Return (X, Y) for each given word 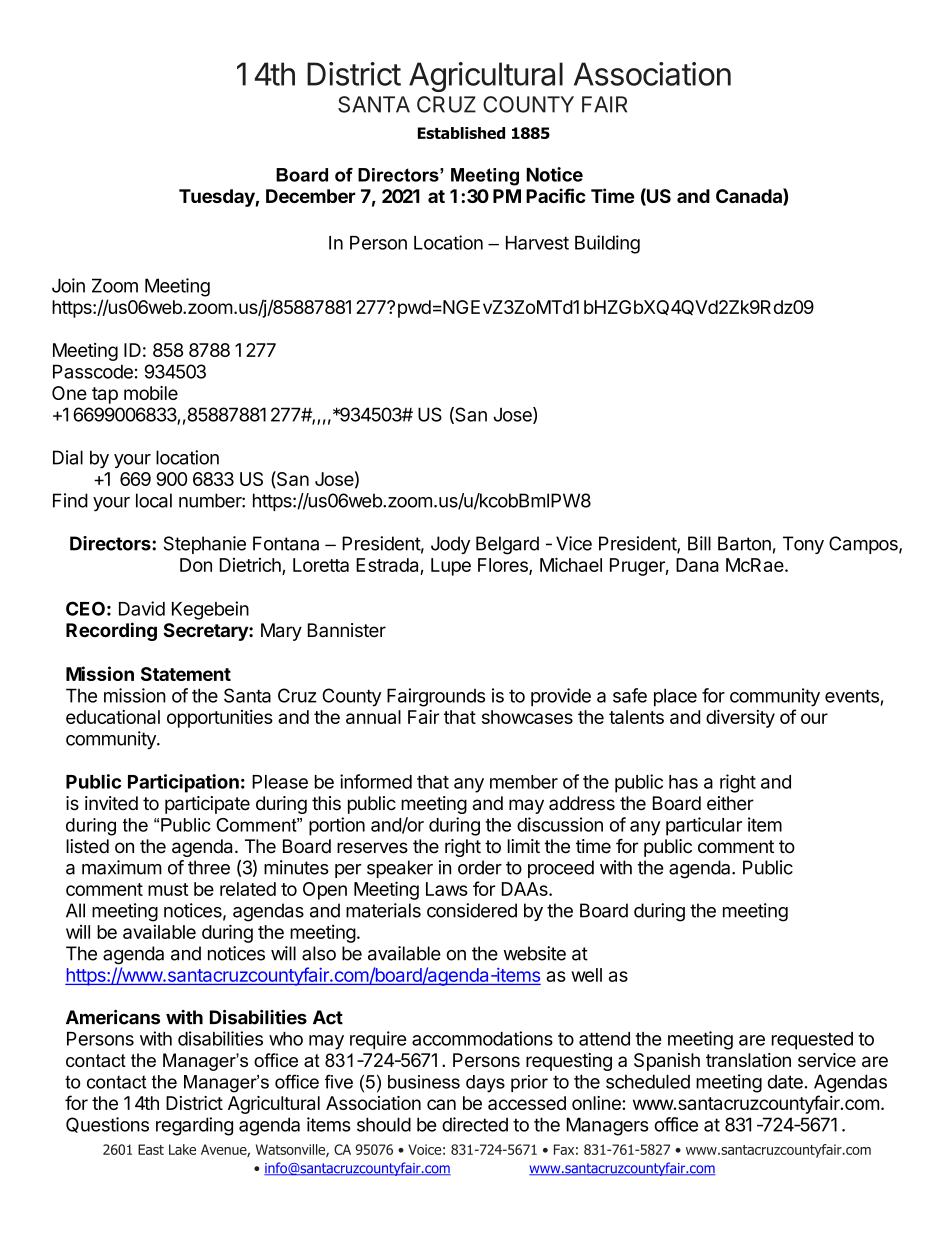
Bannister (347, 630)
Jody (450, 545)
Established (461, 133)
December (311, 196)
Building (607, 244)
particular (704, 826)
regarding (194, 1126)
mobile (151, 393)
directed (475, 1124)
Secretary (206, 632)
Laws (447, 889)
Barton (744, 543)
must (168, 889)
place (675, 697)
